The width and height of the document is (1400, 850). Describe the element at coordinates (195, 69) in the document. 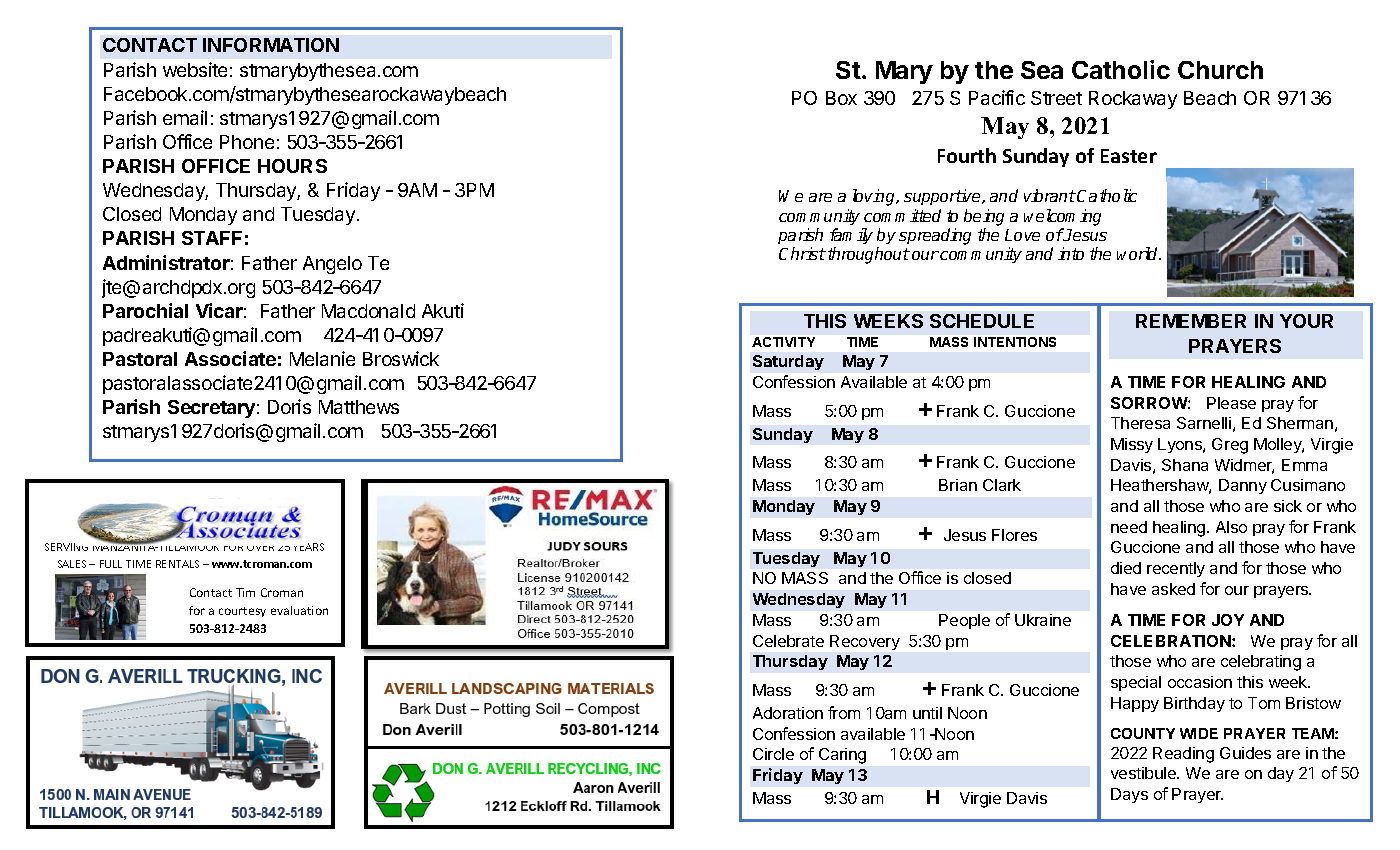

I see `website` at that location.
